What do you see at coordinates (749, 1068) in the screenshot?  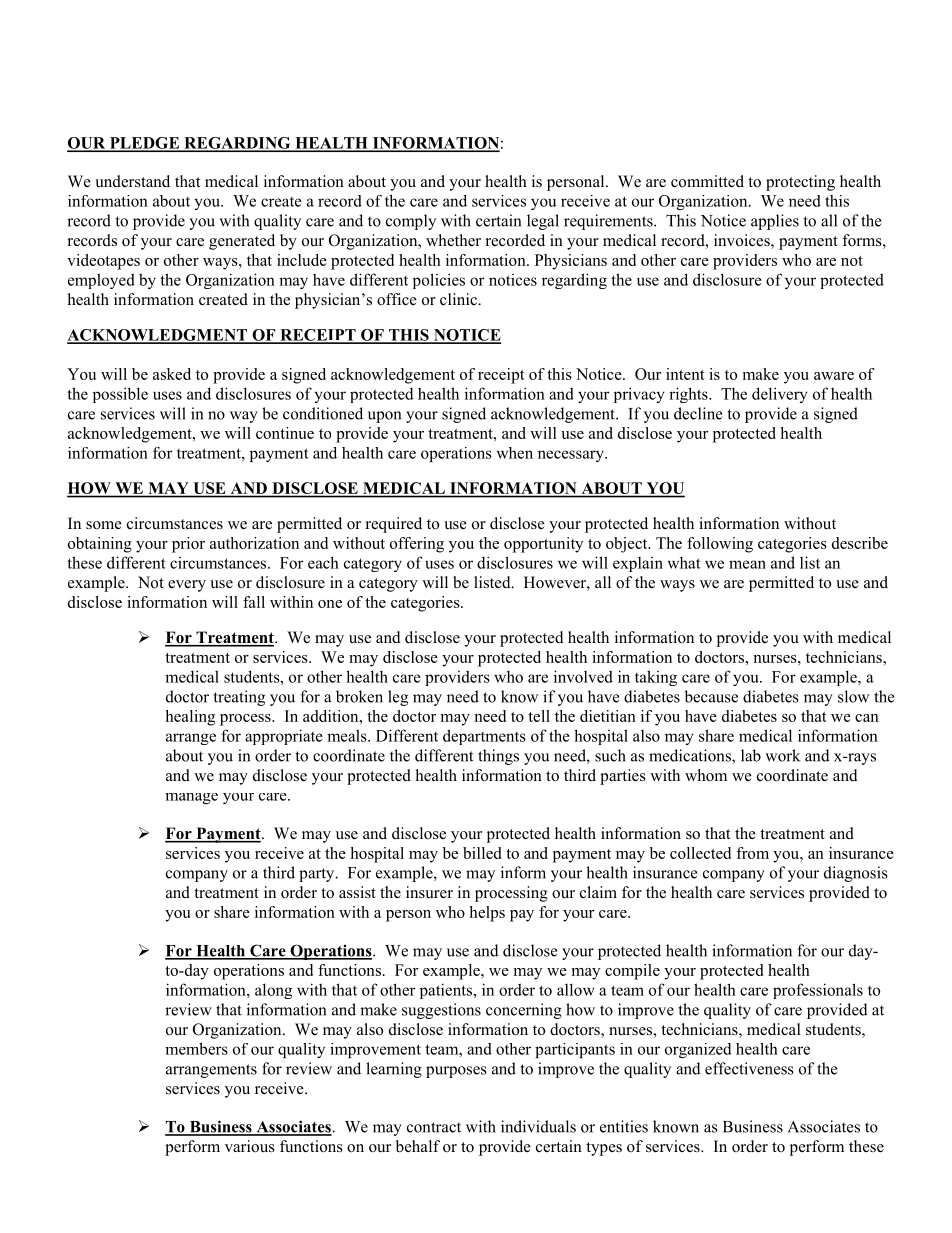 I see `effectiveness` at bounding box center [749, 1068].
